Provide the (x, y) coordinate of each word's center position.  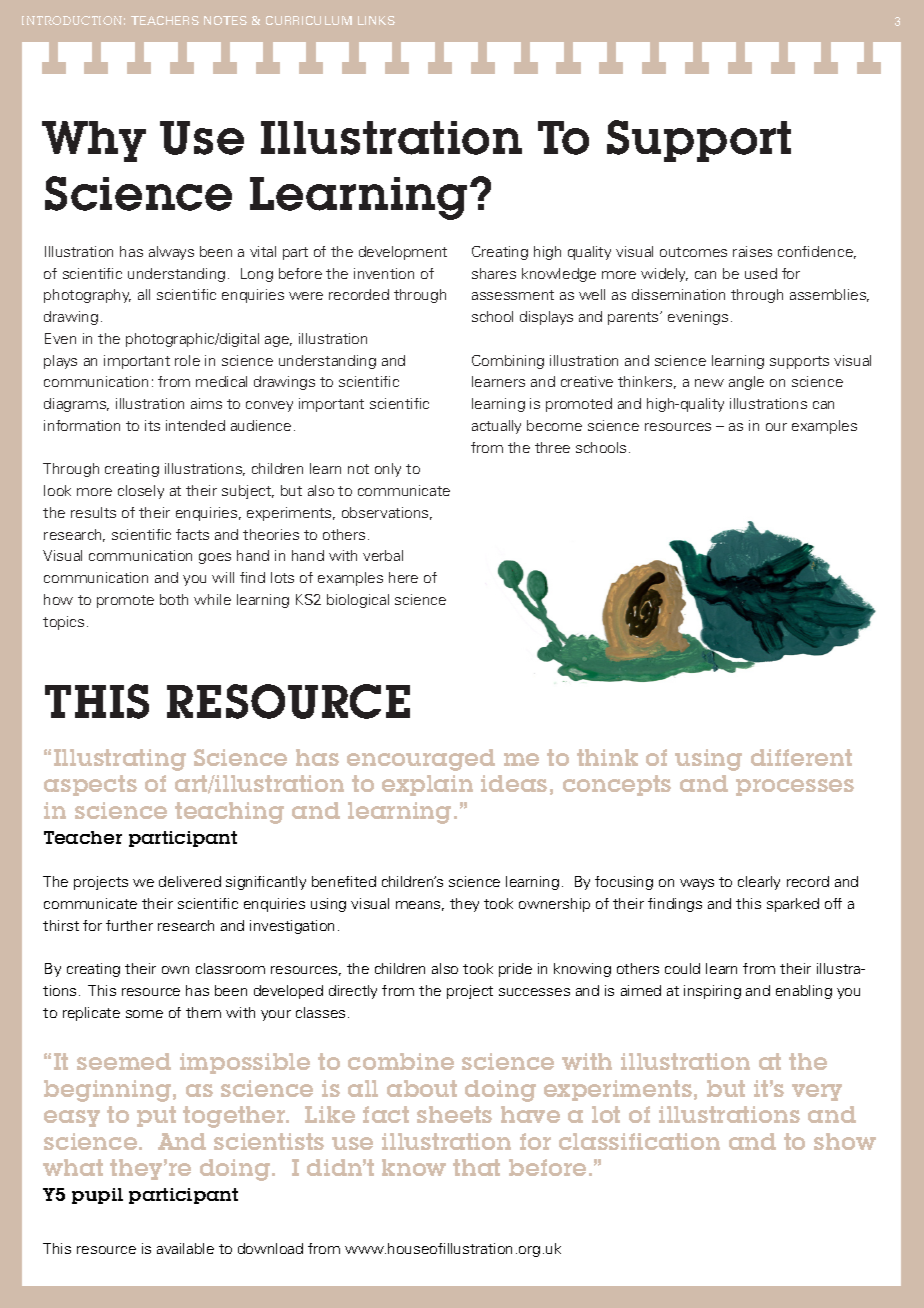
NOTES (225, 20)
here (403, 577)
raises (752, 251)
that (476, 1167)
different (801, 757)
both (174, 599)
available (185, 1248)
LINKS (376, 20)
